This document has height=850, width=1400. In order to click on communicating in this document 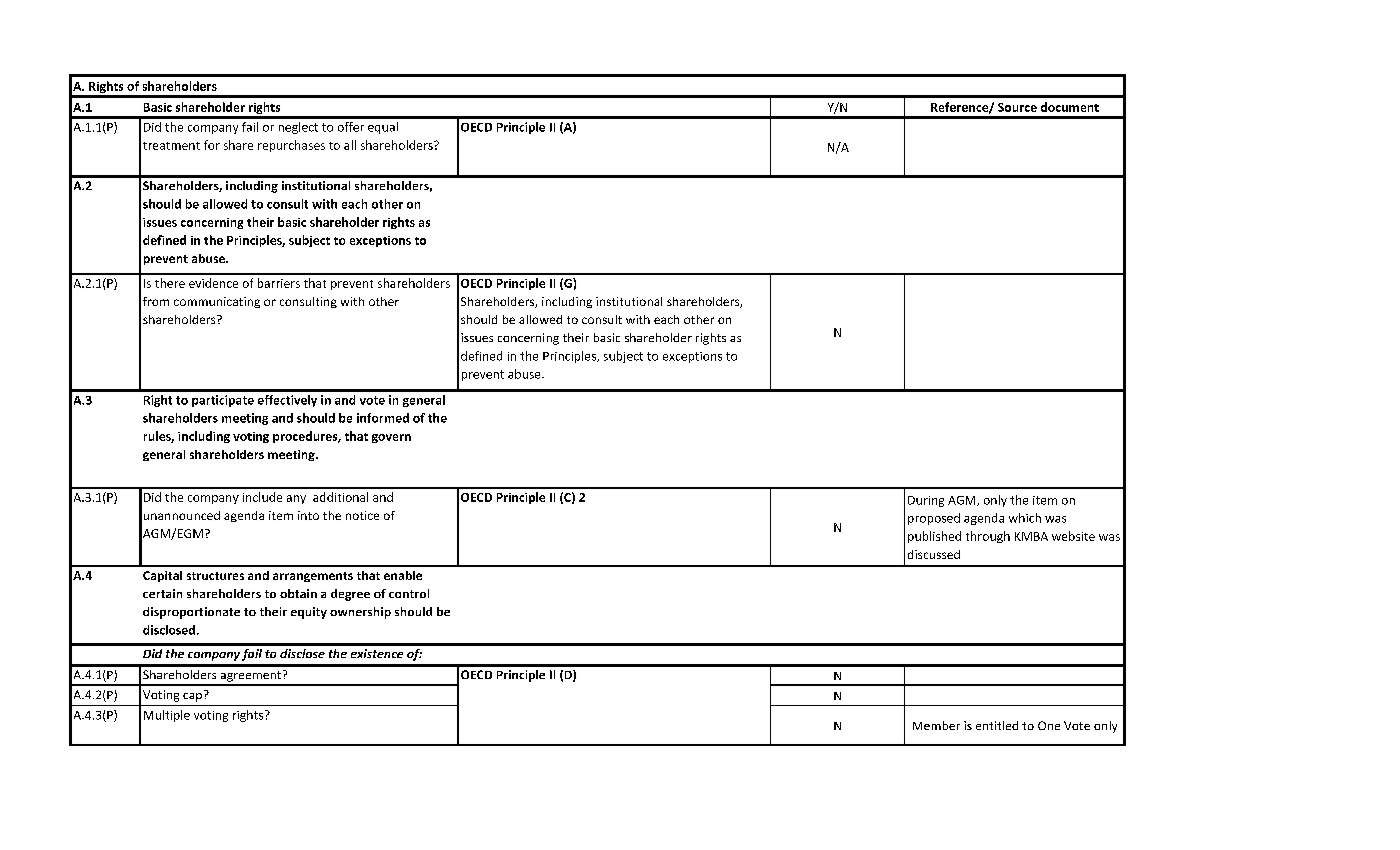, I will do `click(217, 302)`.
